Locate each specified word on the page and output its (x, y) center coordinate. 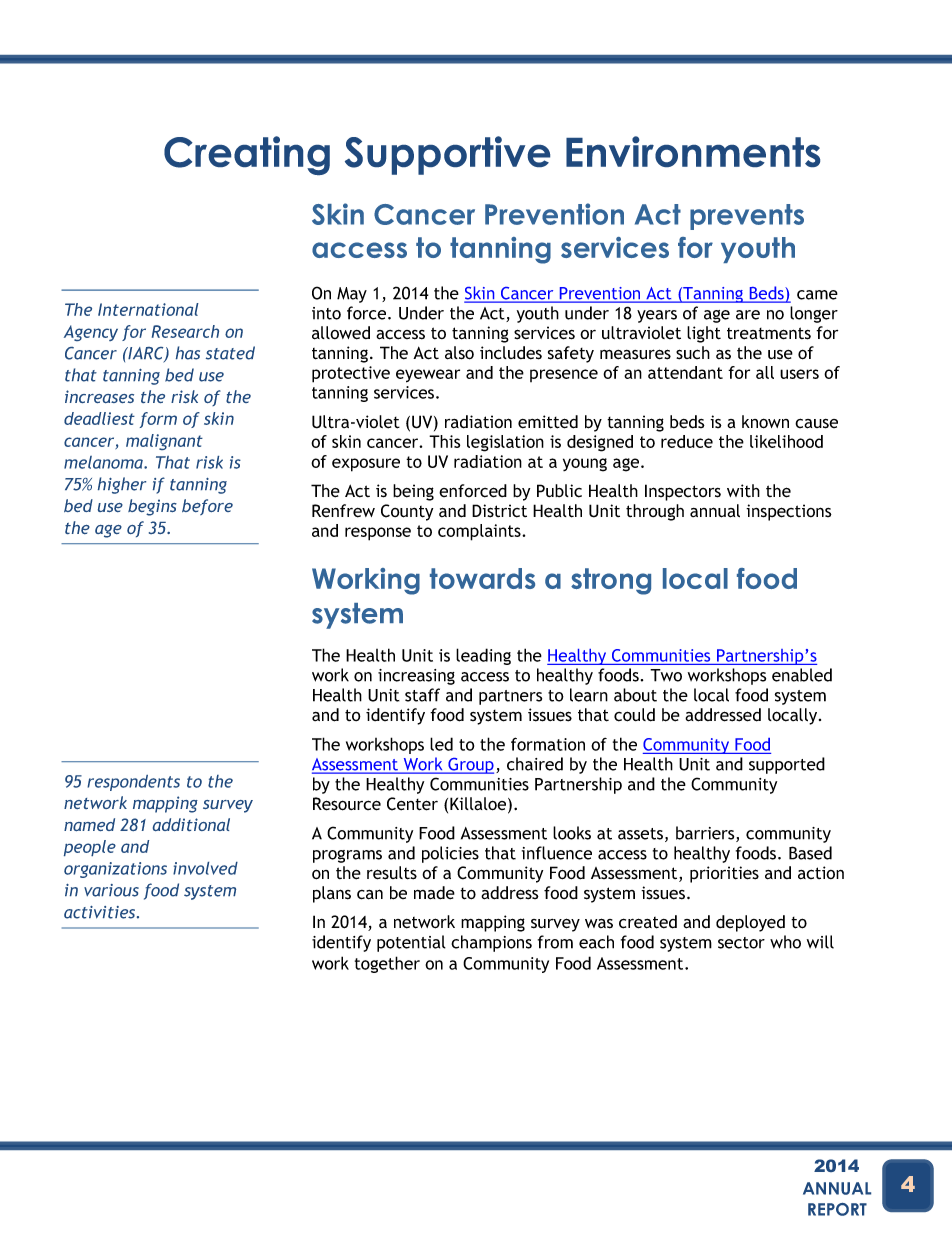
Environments (693, 151)
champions (491, 943)
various (111, 890)
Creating (247, 155)
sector (741, 943)
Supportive (447, 155)
